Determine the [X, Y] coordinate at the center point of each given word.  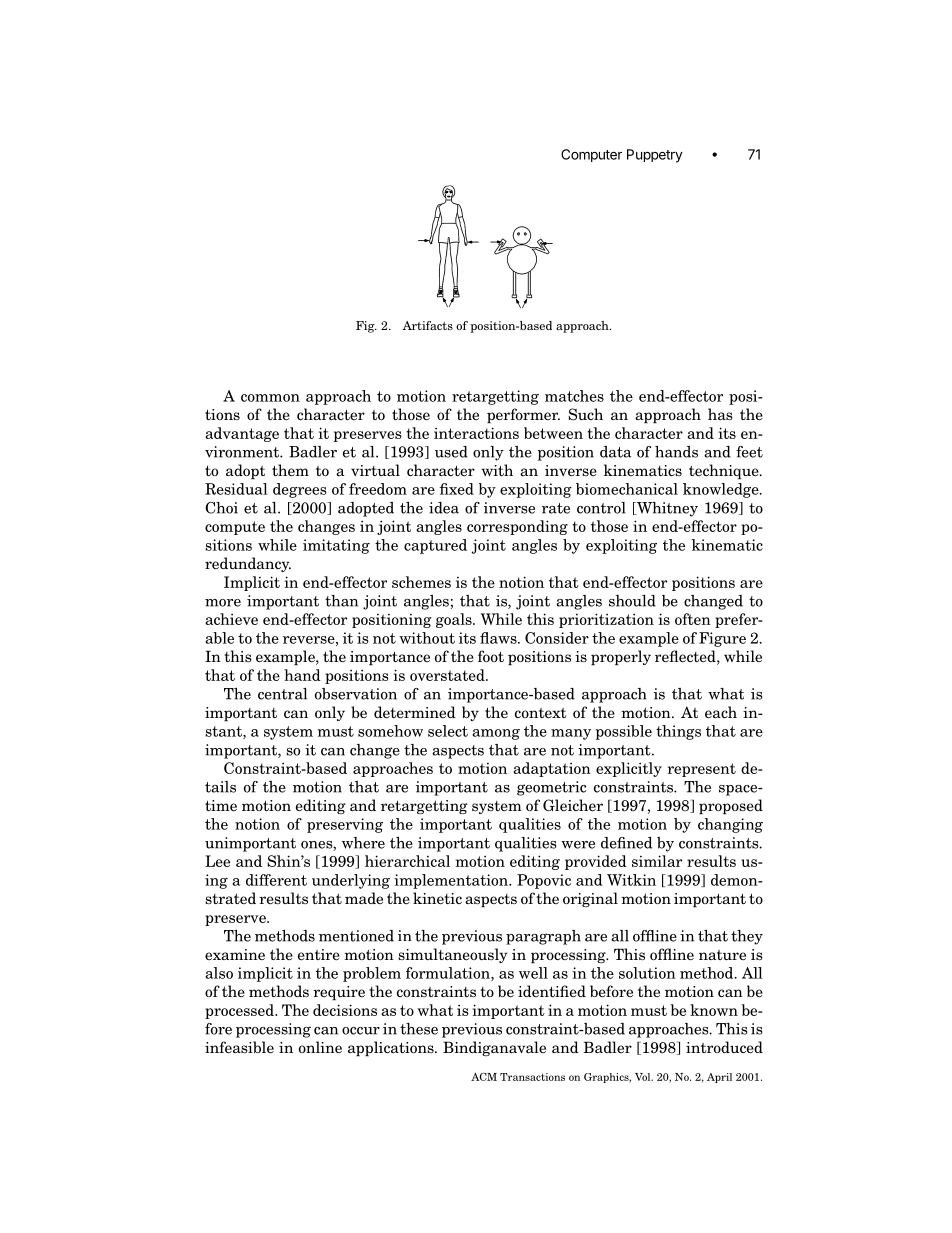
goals [455, 620]
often [693, 619]
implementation [452, 881]
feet [749, 452]
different [276, 880]
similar [657, 861]
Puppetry [655, 156]
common [270, 398]
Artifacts [427, 325]
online [320, 1047]
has [720, 414]
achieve [231, 619]
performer [523, 415]
